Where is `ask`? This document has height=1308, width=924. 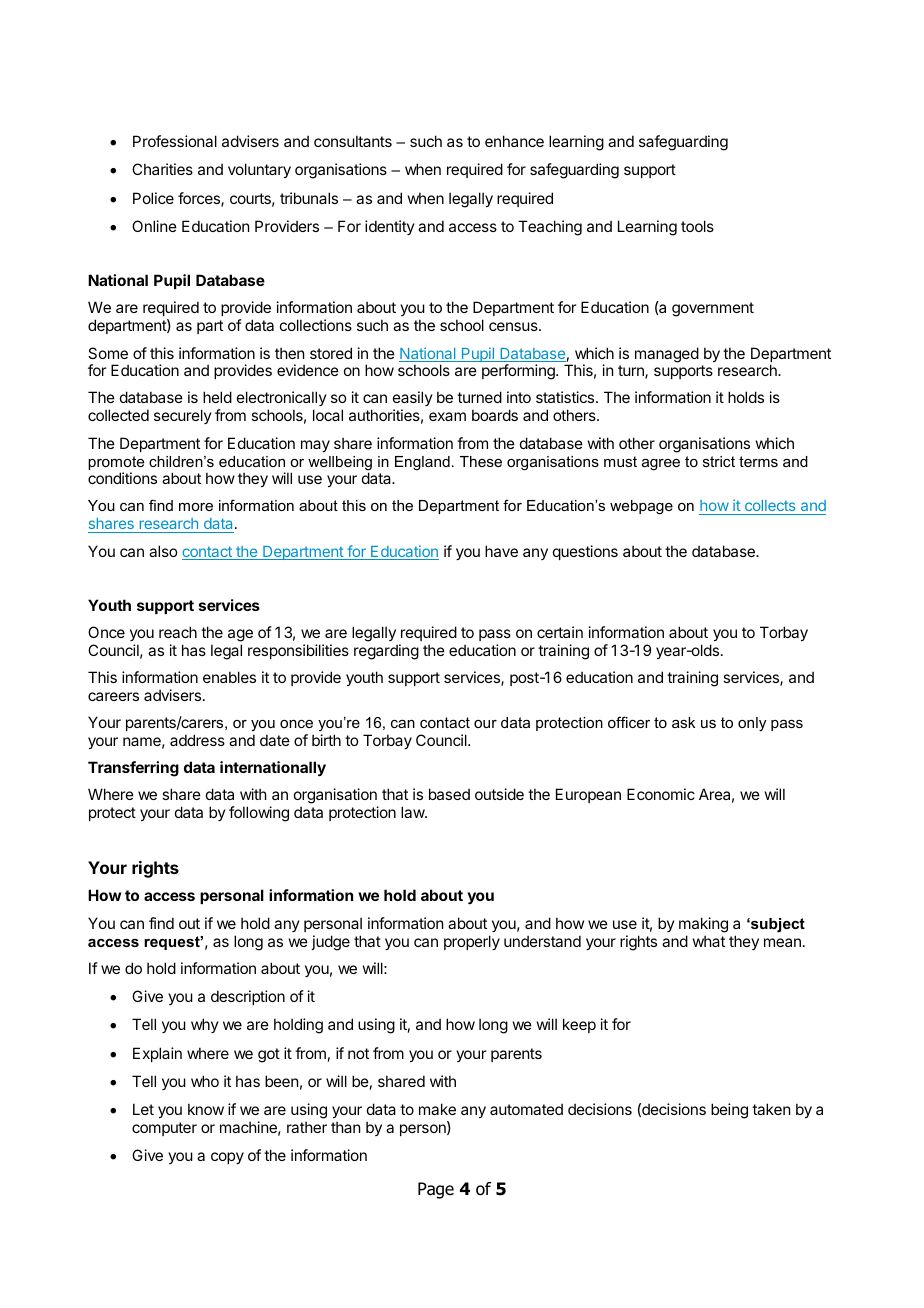 ask is located at coordinates (683, 722).
